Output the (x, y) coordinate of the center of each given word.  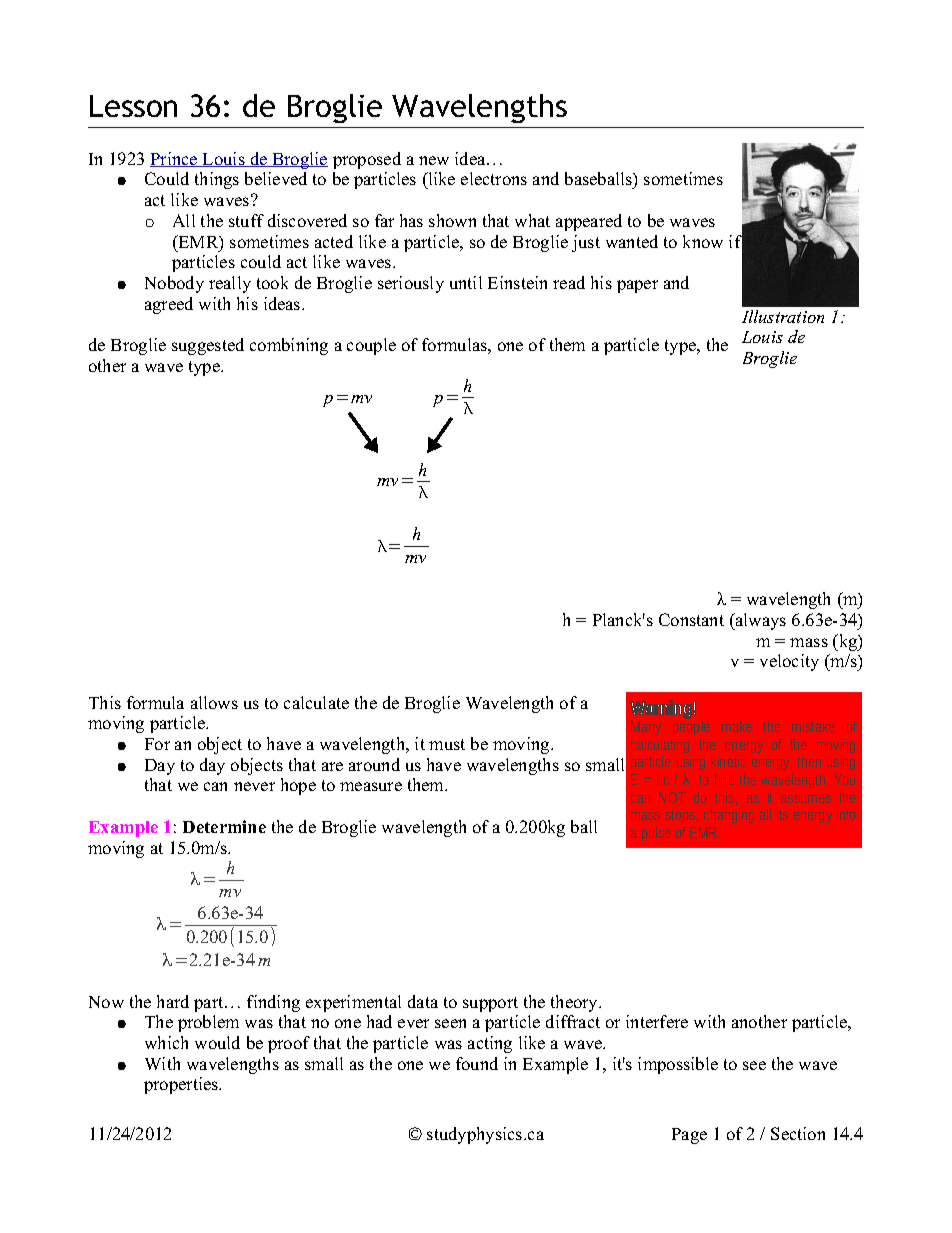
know (703, 241)
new (434, 160)
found (477, 1063)
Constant (691, 619)
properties (182, 1085)
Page (689, 1136)
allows (214, 702)
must (447, 744)
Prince (175, 159)
